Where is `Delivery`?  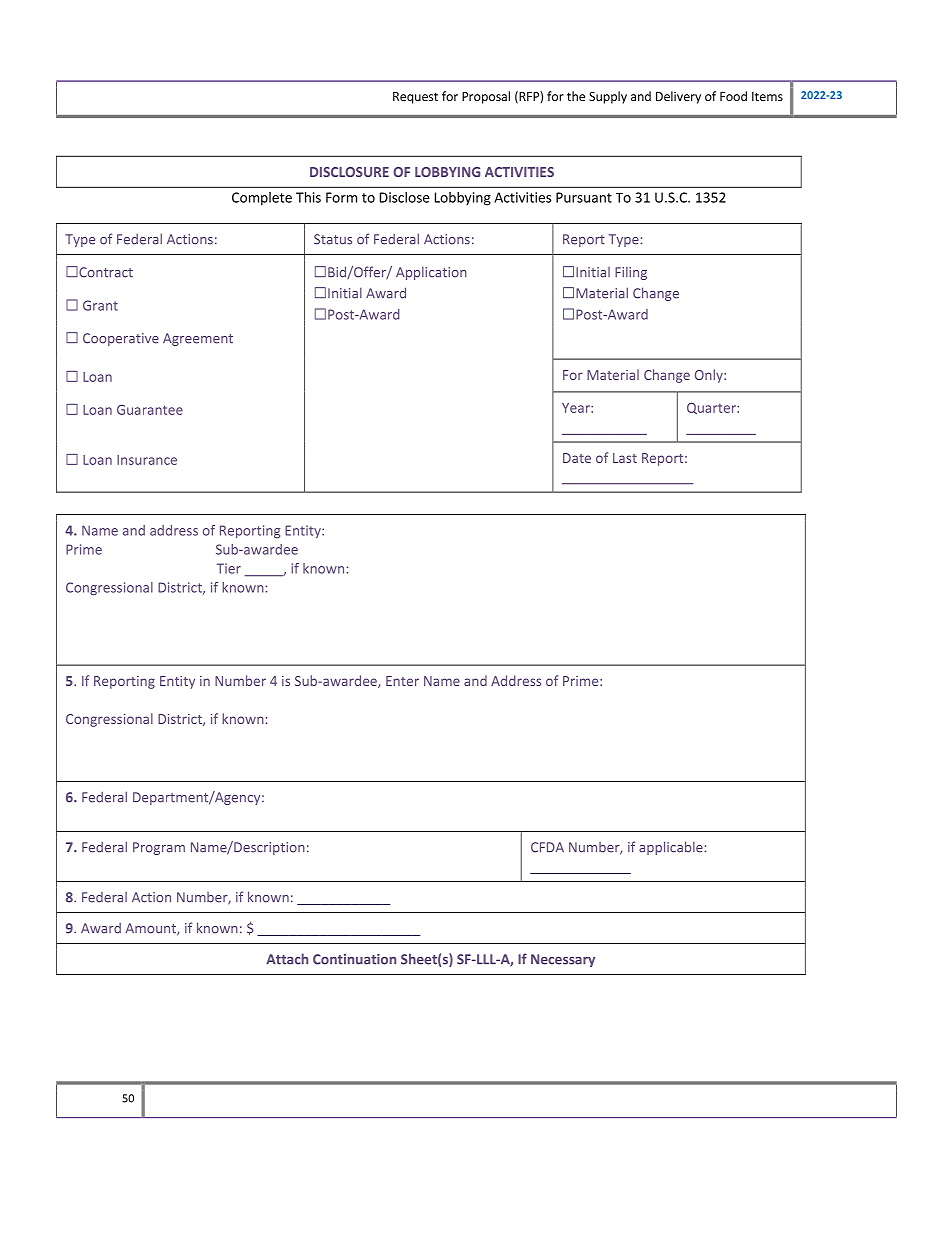 Delivery is located at coordinates (678, 97).
